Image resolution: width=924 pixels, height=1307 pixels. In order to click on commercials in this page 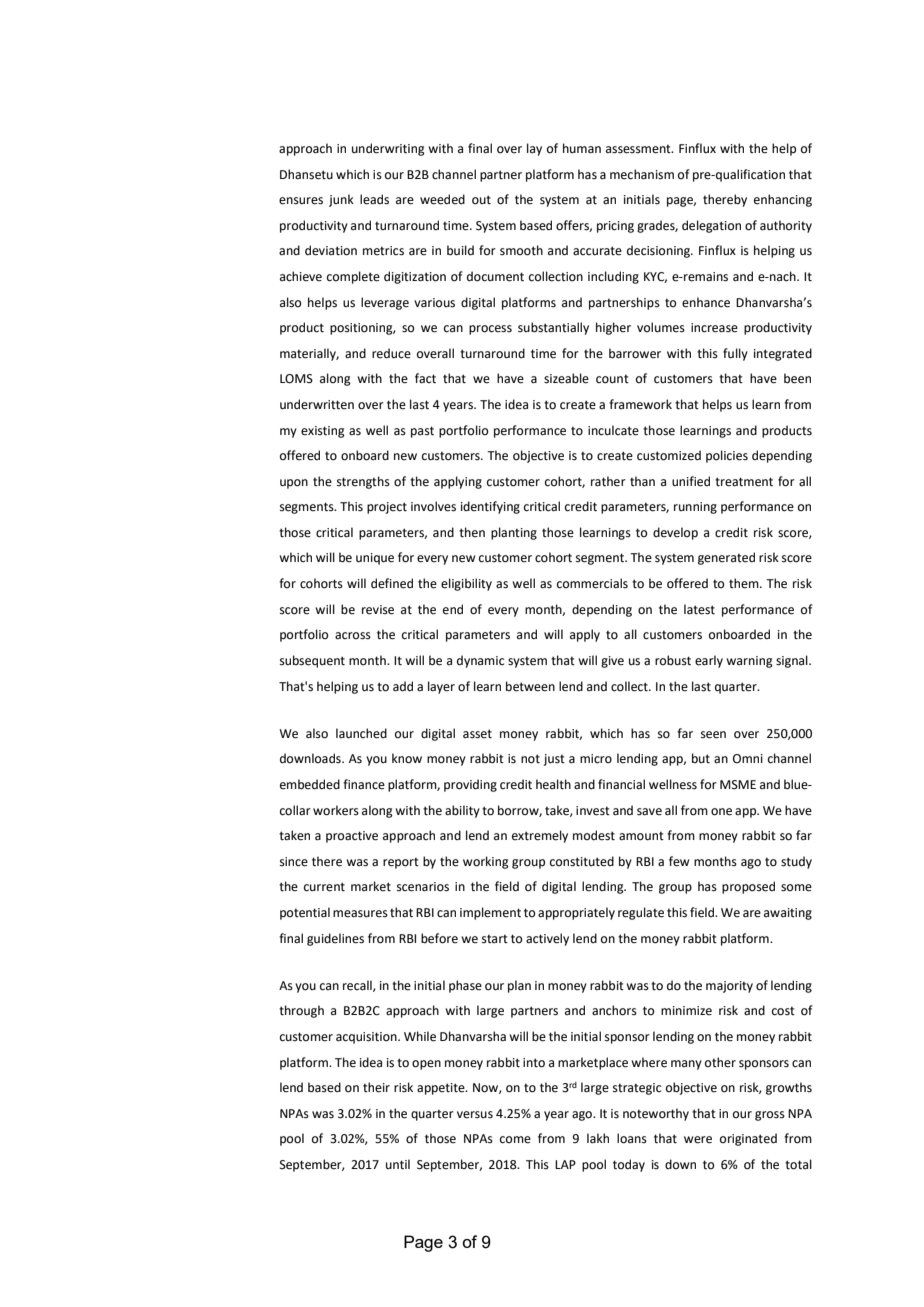, I will do `click(592, 583)`.
